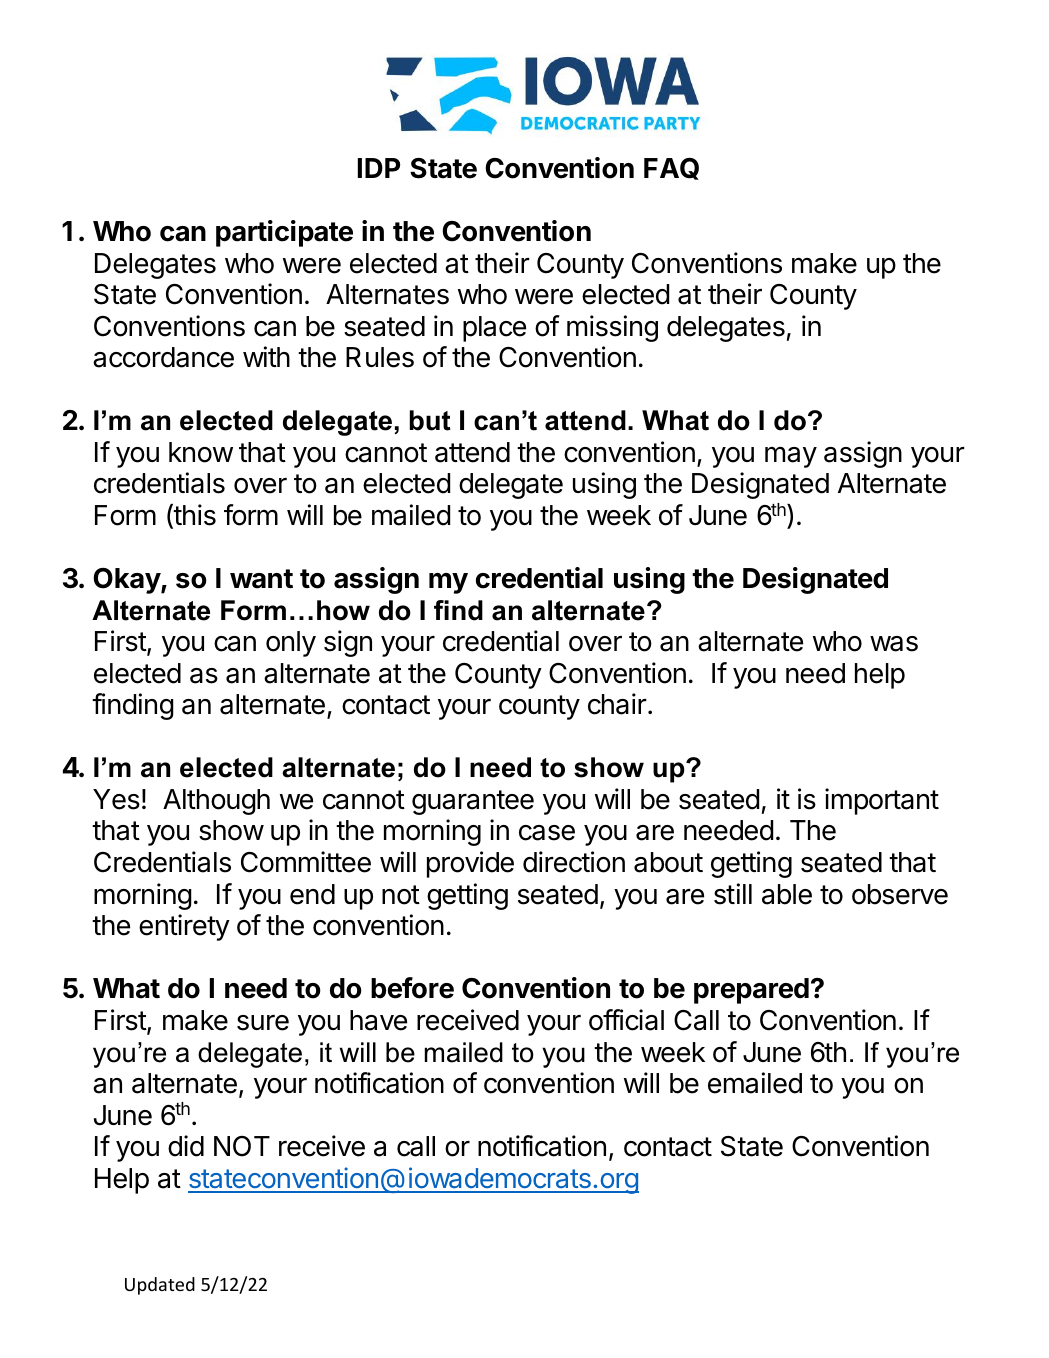 The image size is (1049, 1358). What do you see at coordinates (160, 1286) in the screenshot?
I see `Updated` at bounding box center [160, 1286].
